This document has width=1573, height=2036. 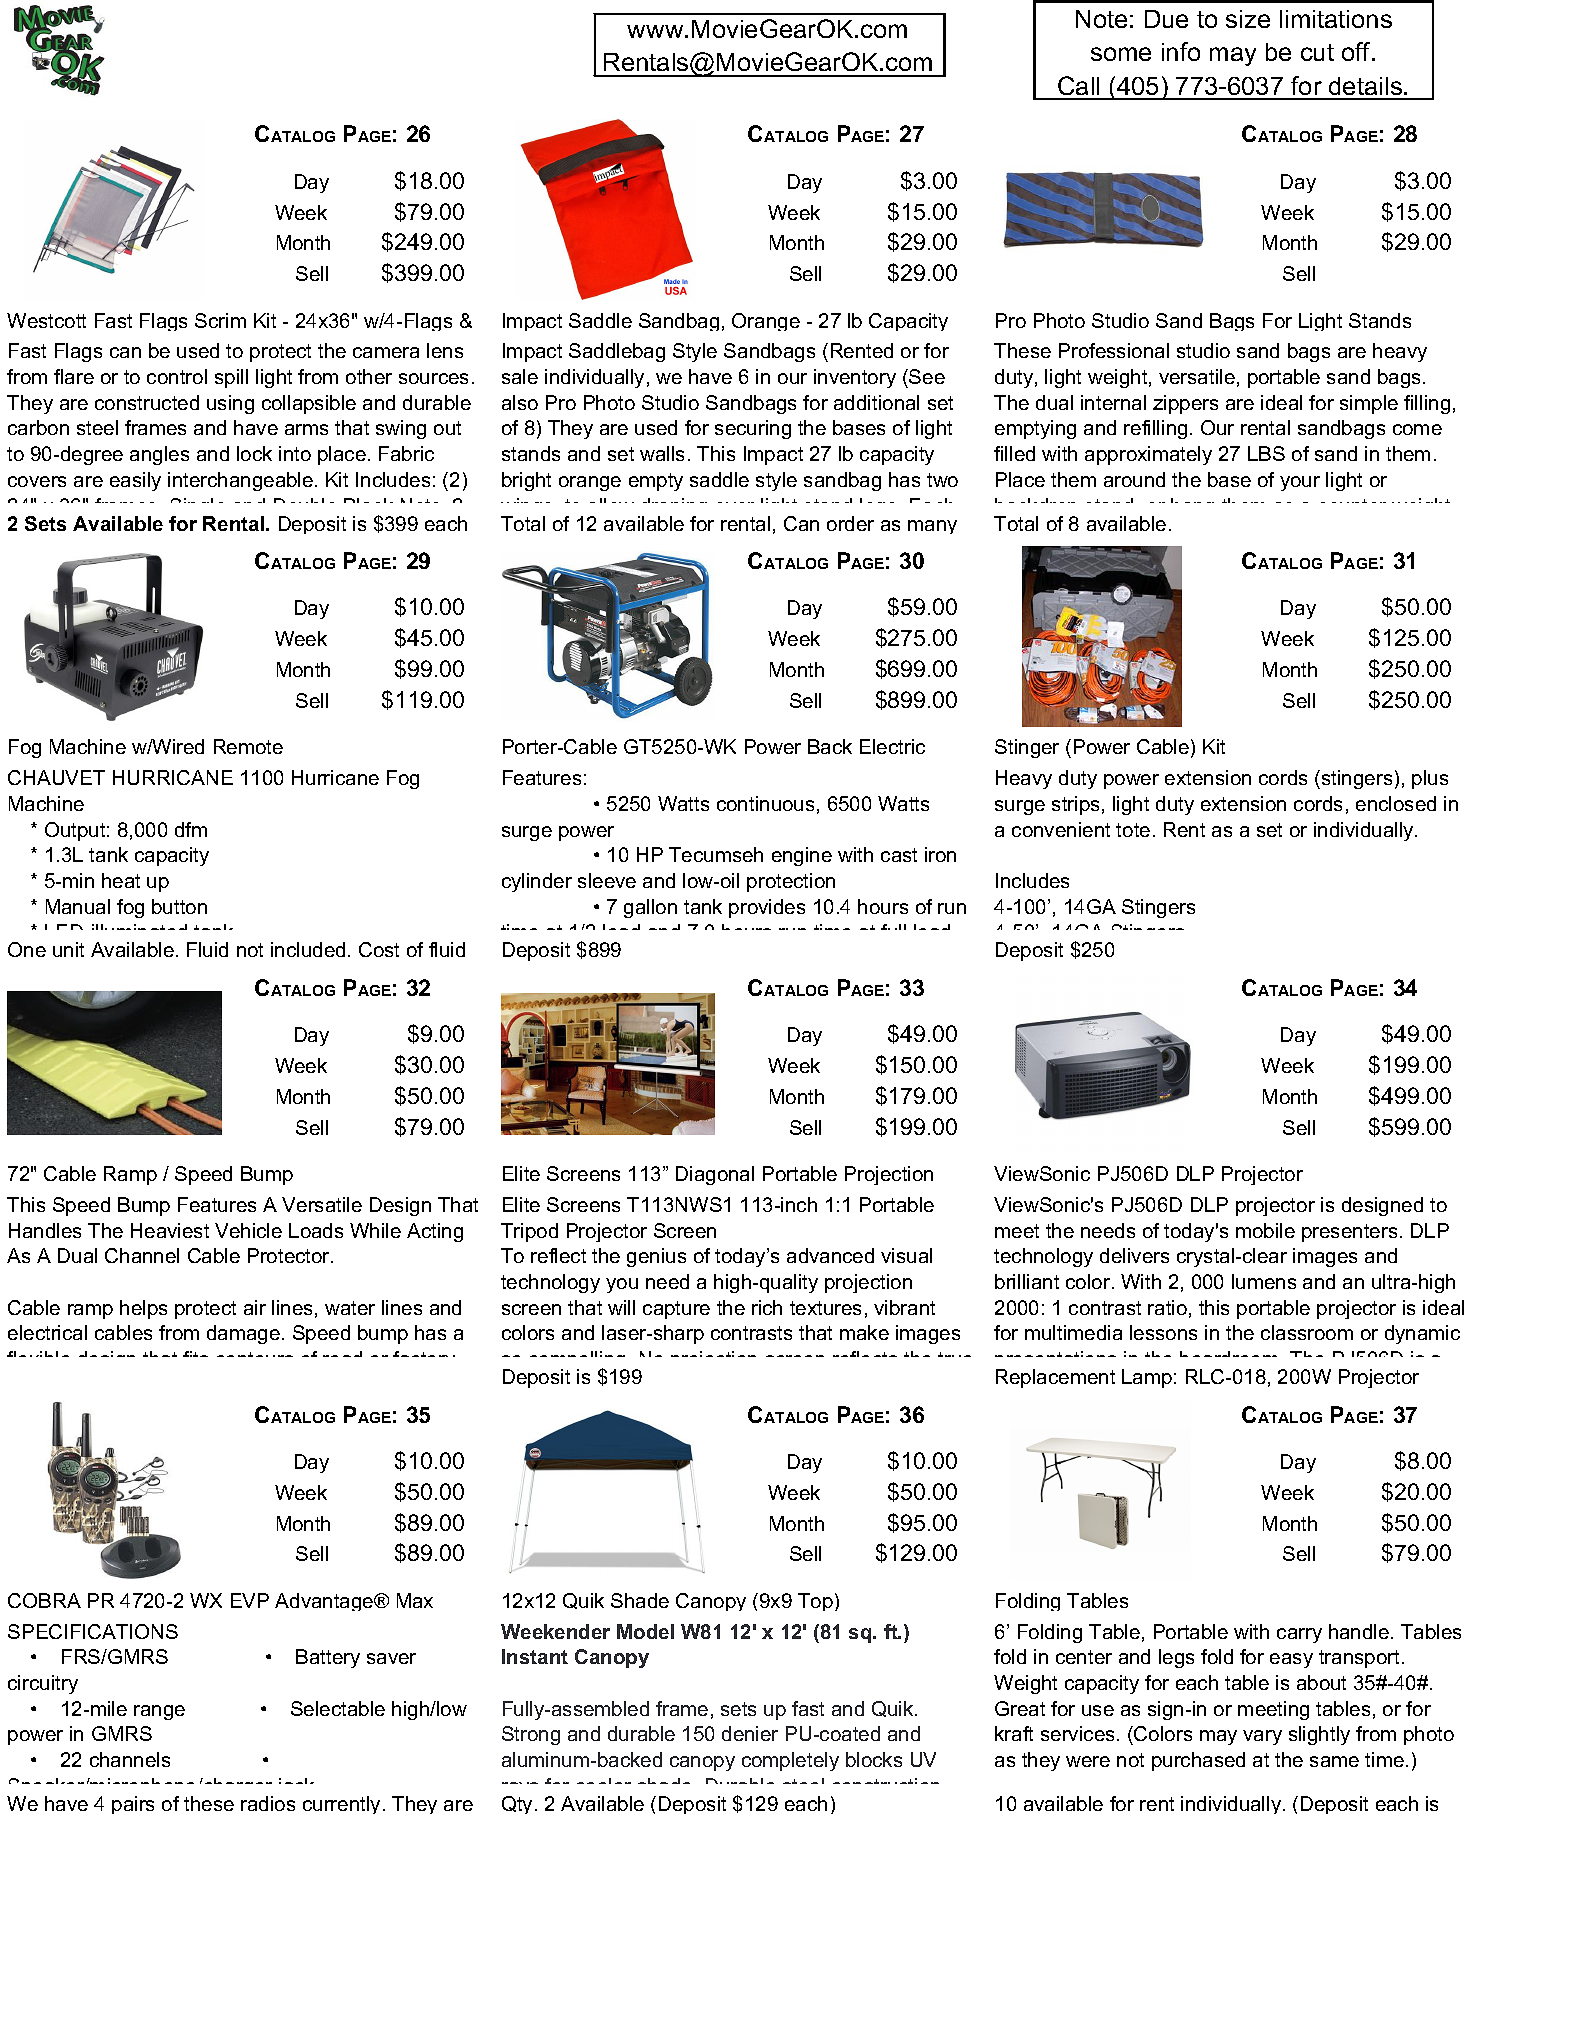 What do you see at coordinates (1265, 1230) in the document?
I see `mobile` at bounding box center [1265, 1230].
